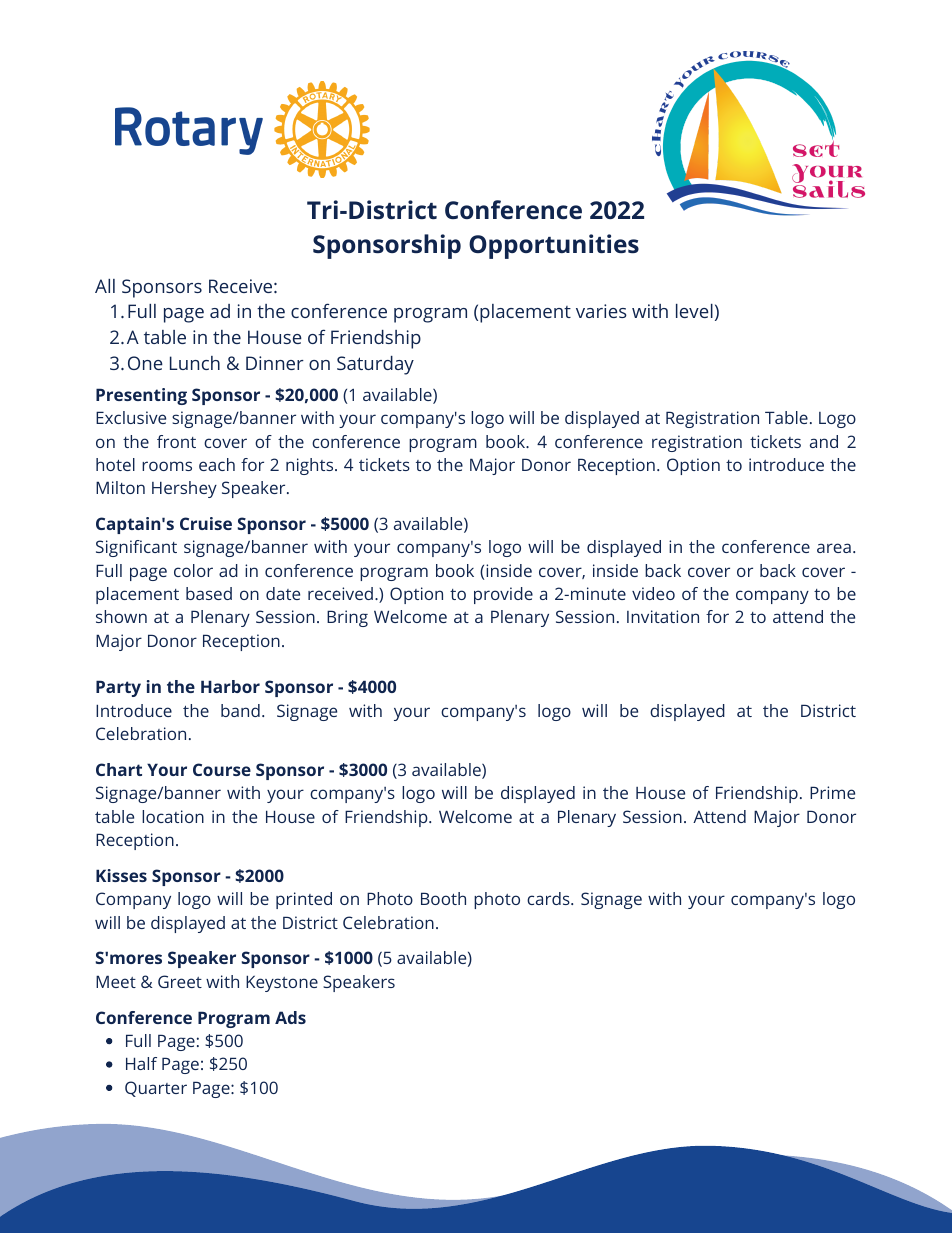 The image size is (952, 1233). Describe the element at coordinates (290, 1017) in the image. I see `Ads` at that location.
